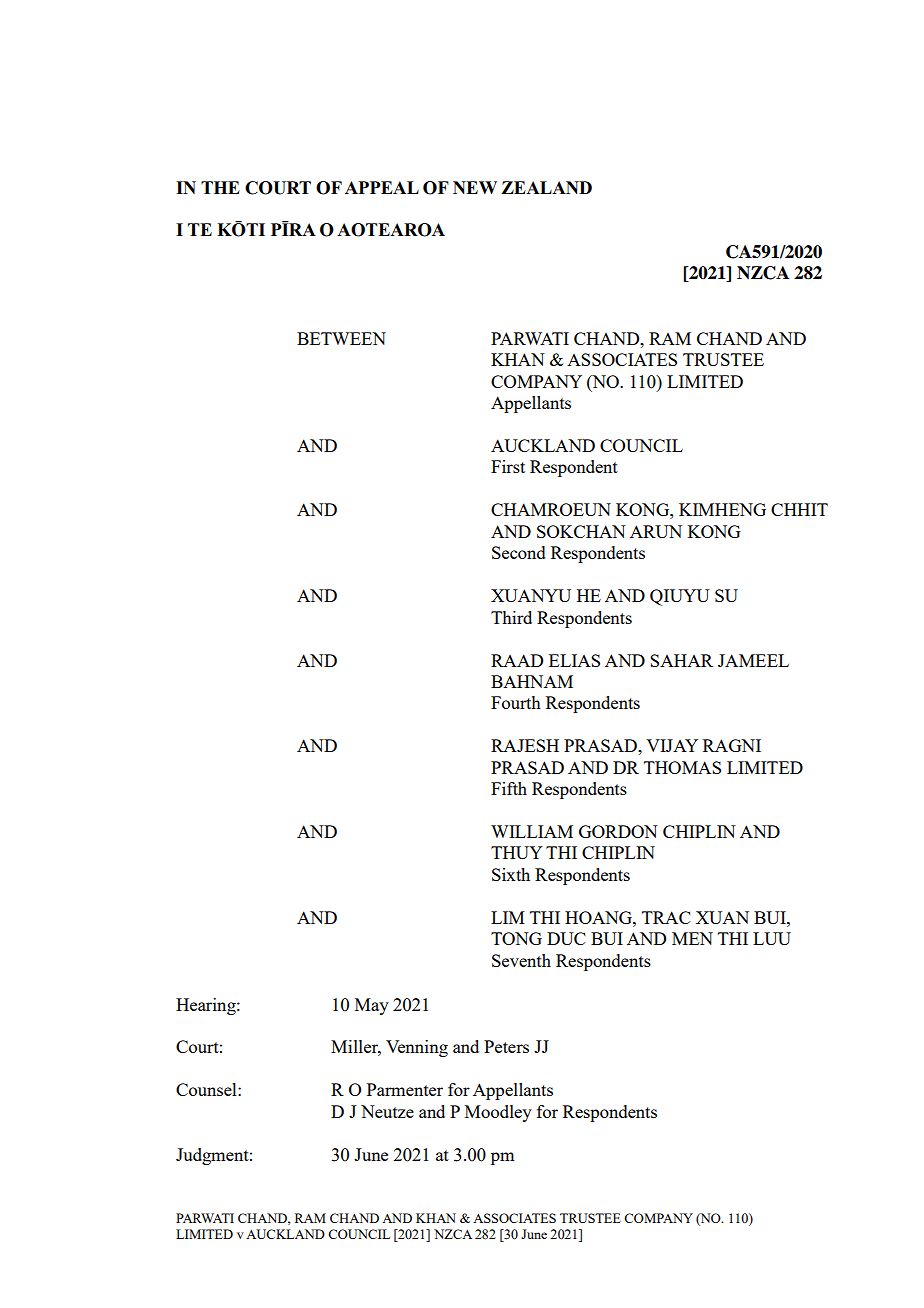 The height and width of the screenshot is (1308, 924). Describe the element at coordinates (546, 187) in the screenshot. I see `ZEALAND` at that location.
